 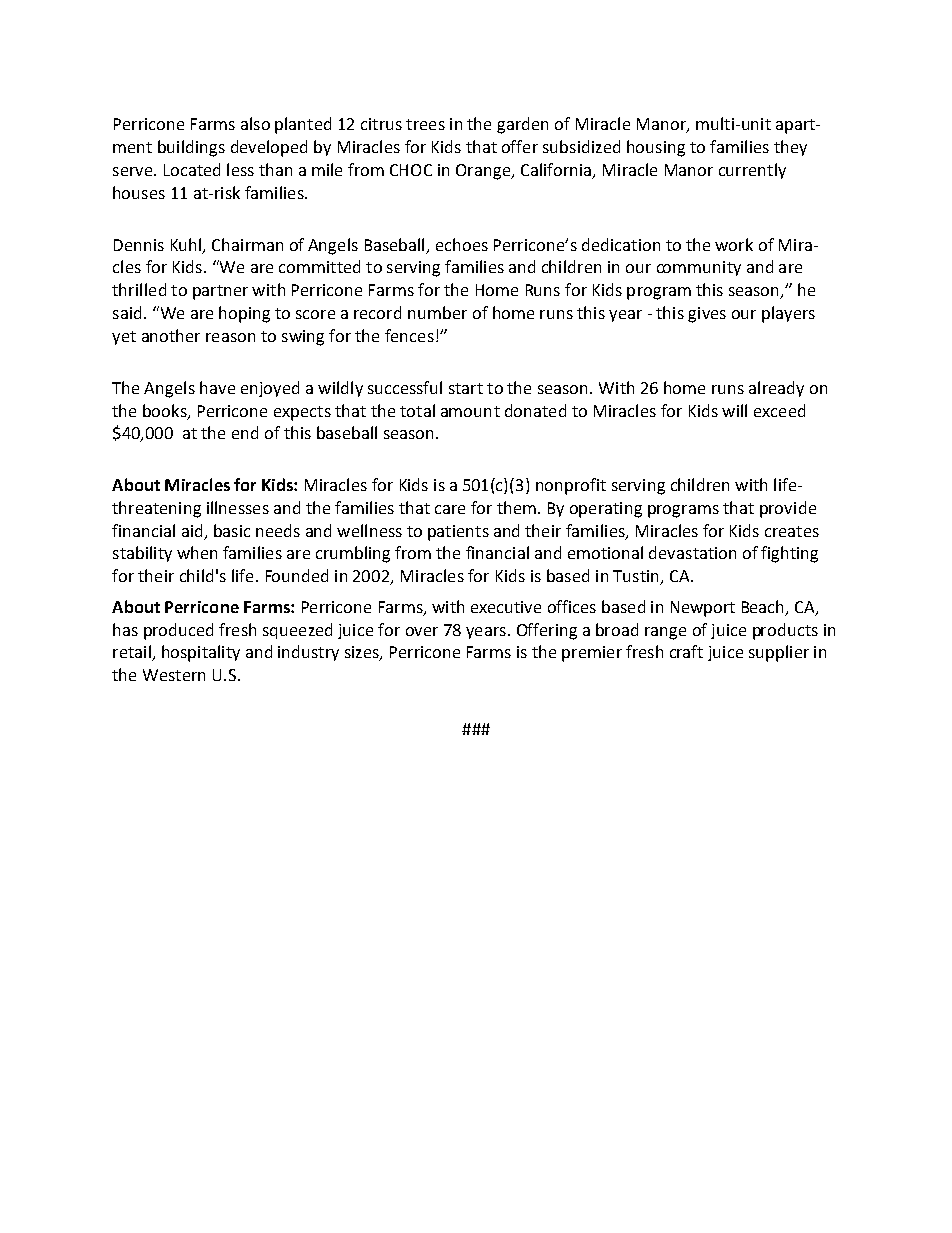 What do you see at coordinates (255, 123) in the screenshot?
I see `also` at bounding box center [255, 123].
